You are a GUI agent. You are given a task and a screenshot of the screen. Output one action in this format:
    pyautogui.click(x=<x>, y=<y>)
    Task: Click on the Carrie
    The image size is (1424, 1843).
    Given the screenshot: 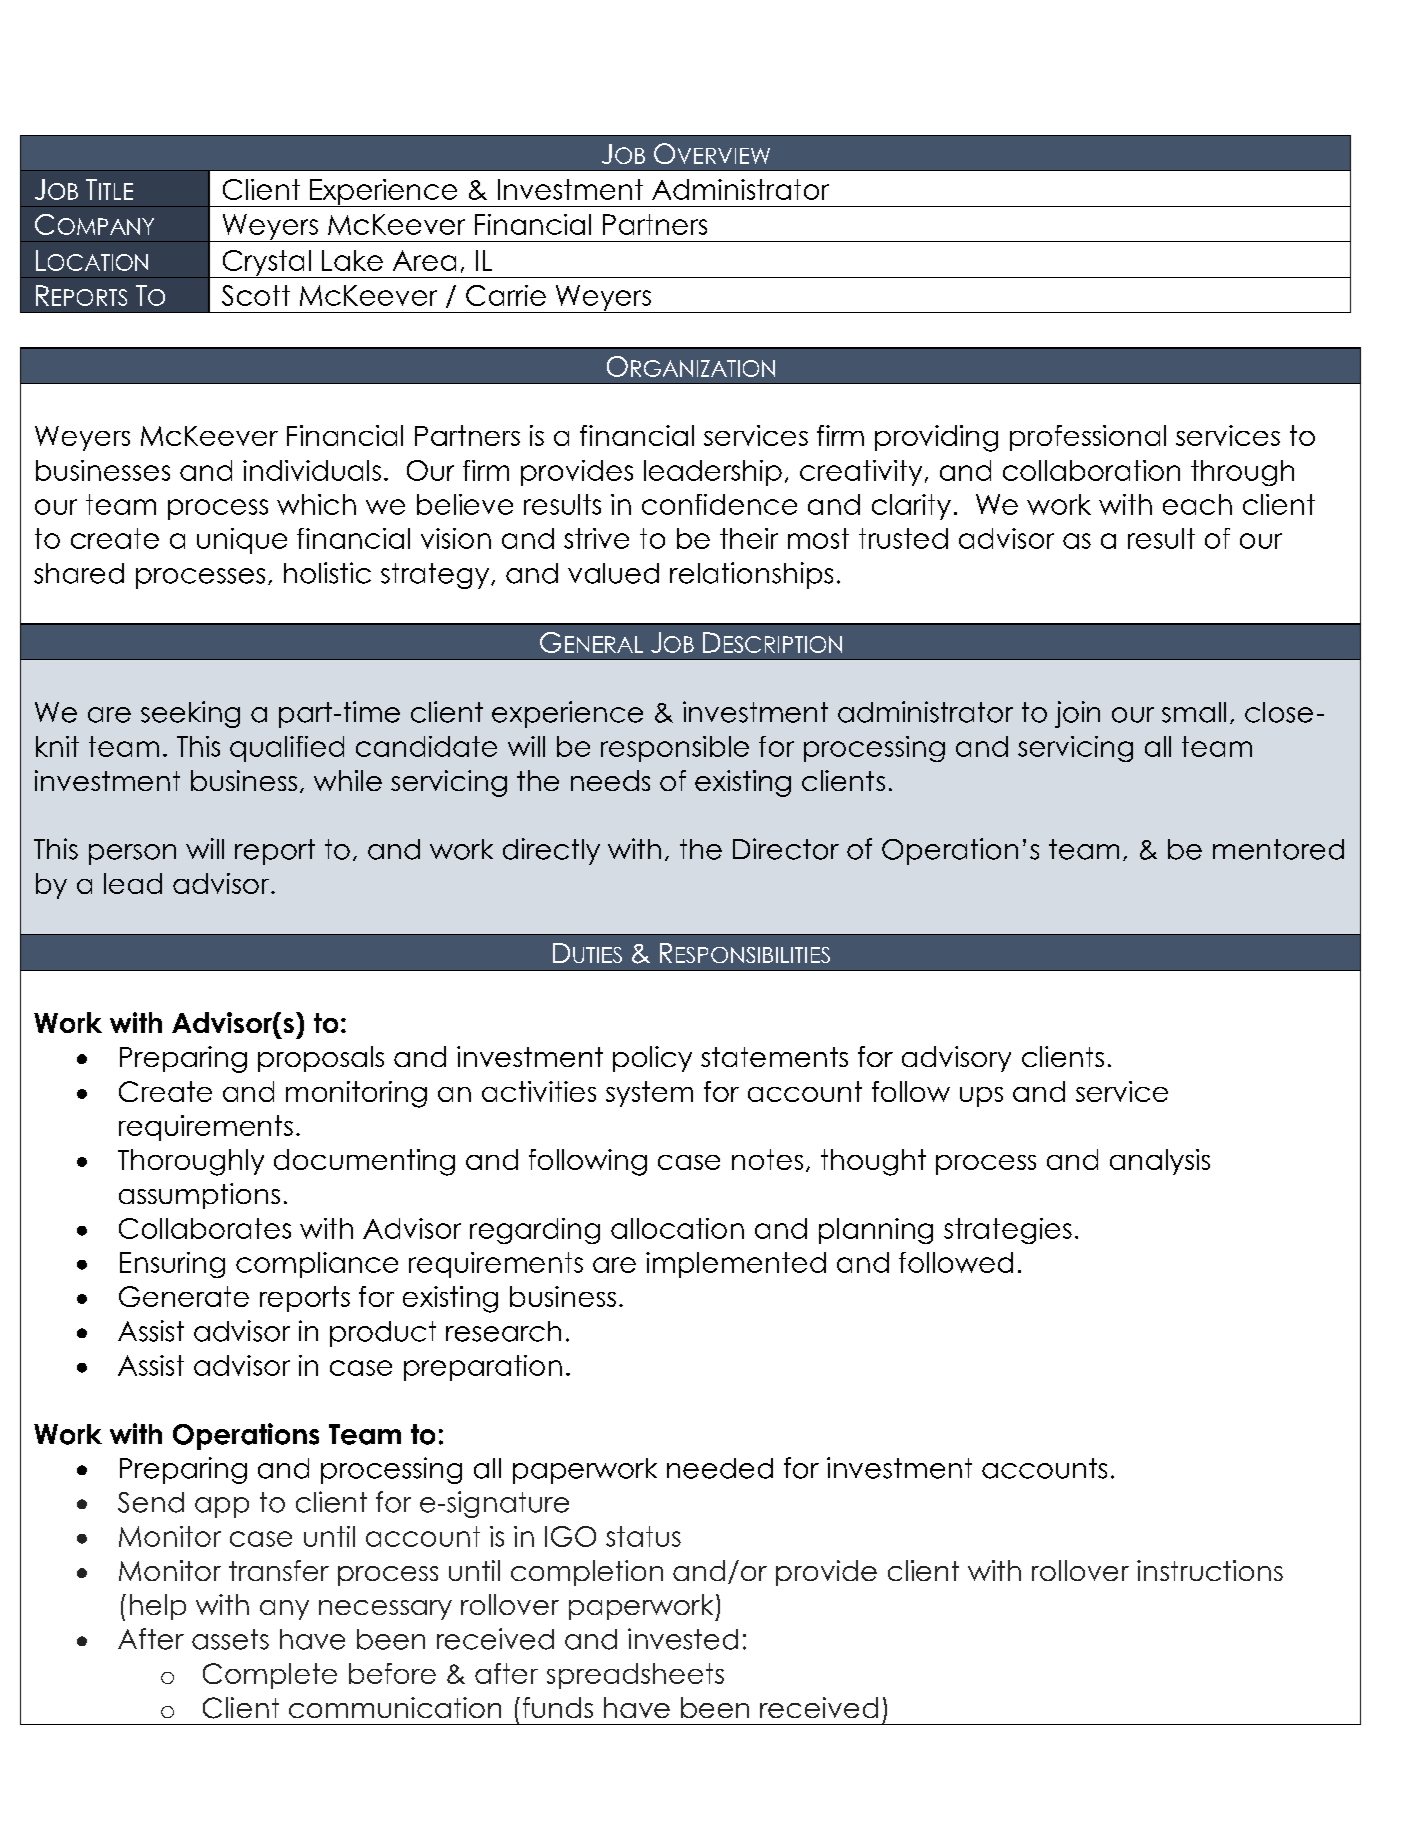 What is the action you would take?
    pyautogui.click(x=506, y=295)
